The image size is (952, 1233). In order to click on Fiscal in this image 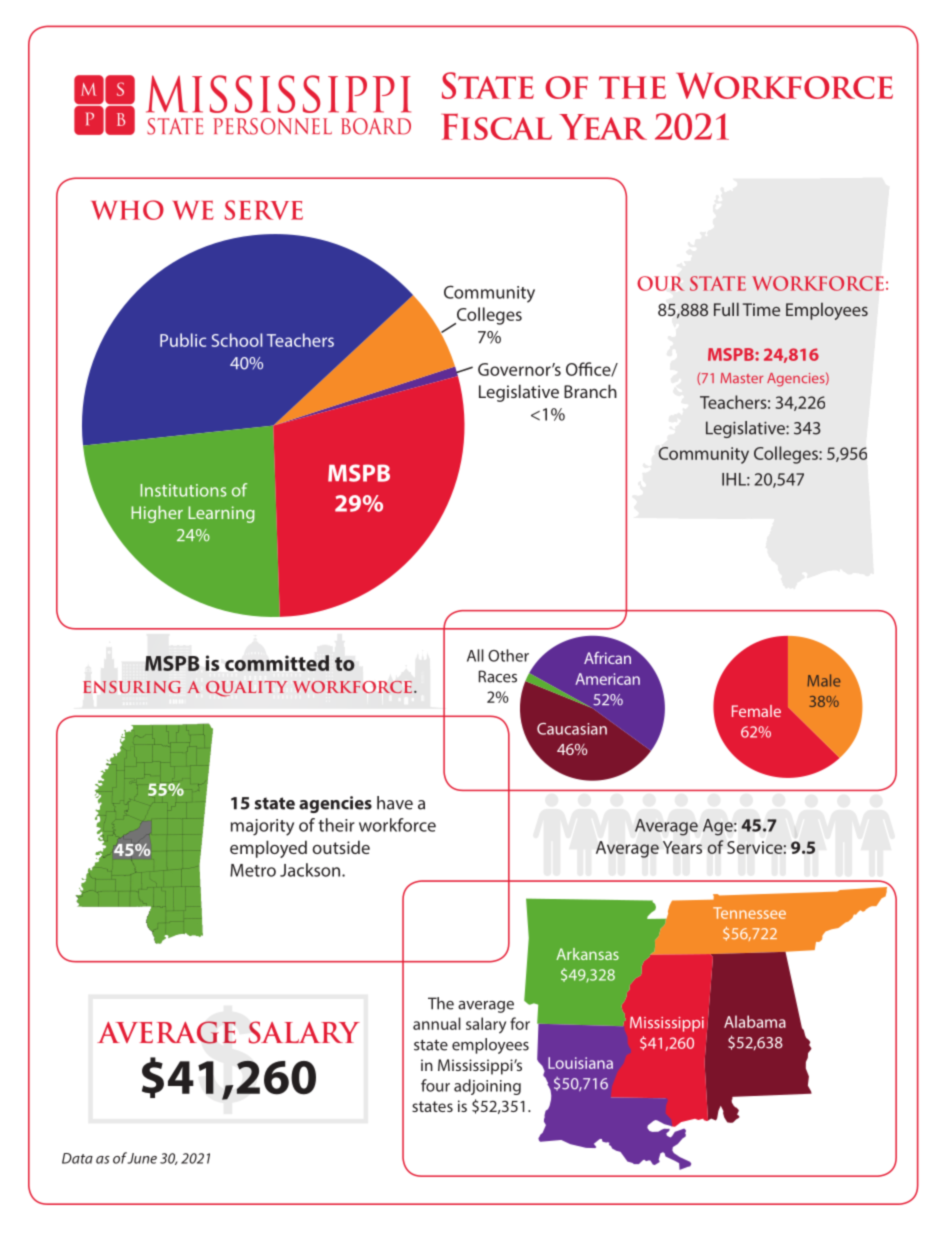, I will do `click(496, 126)`.
